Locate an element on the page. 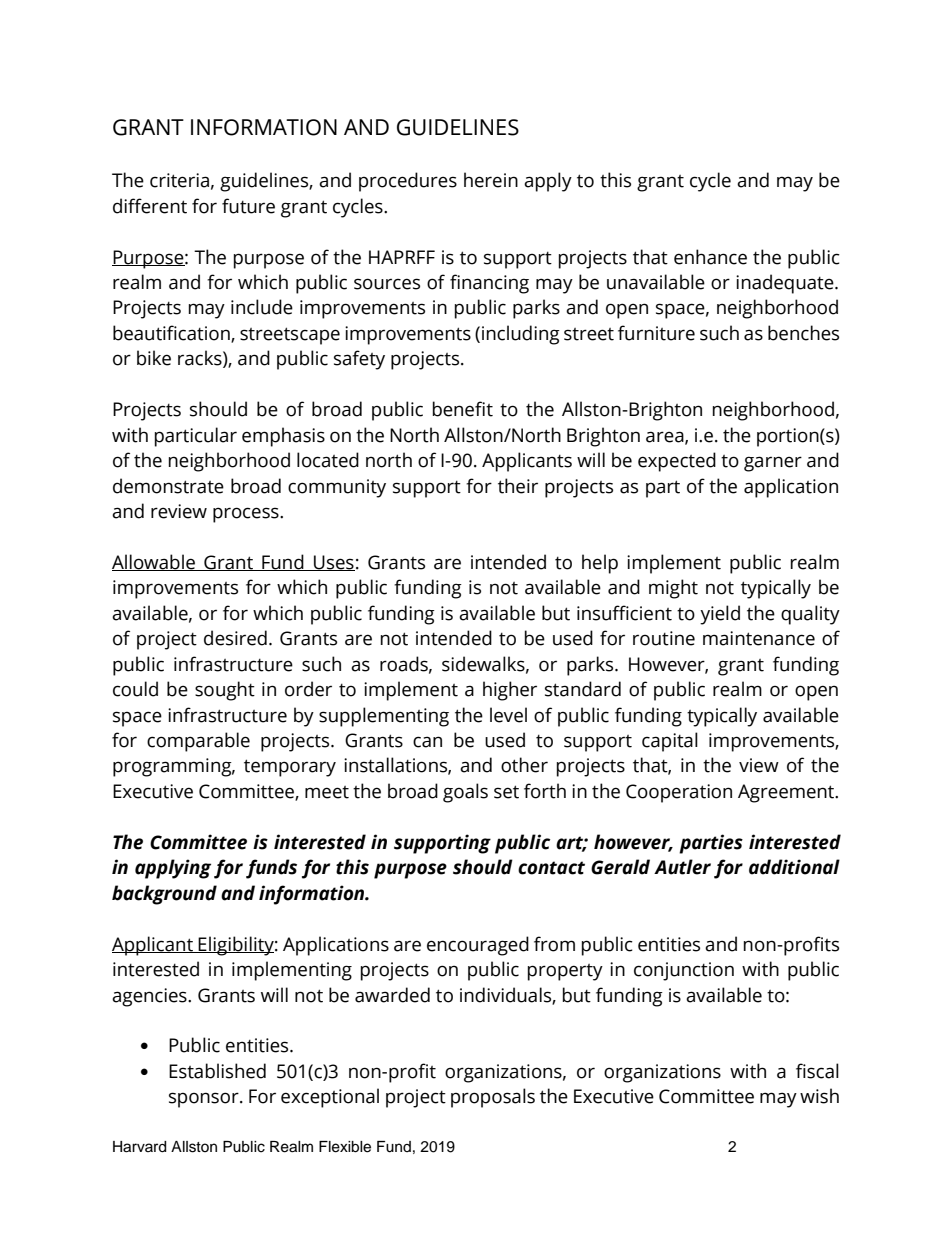  Agreement is located at coordinates (787, 793).
